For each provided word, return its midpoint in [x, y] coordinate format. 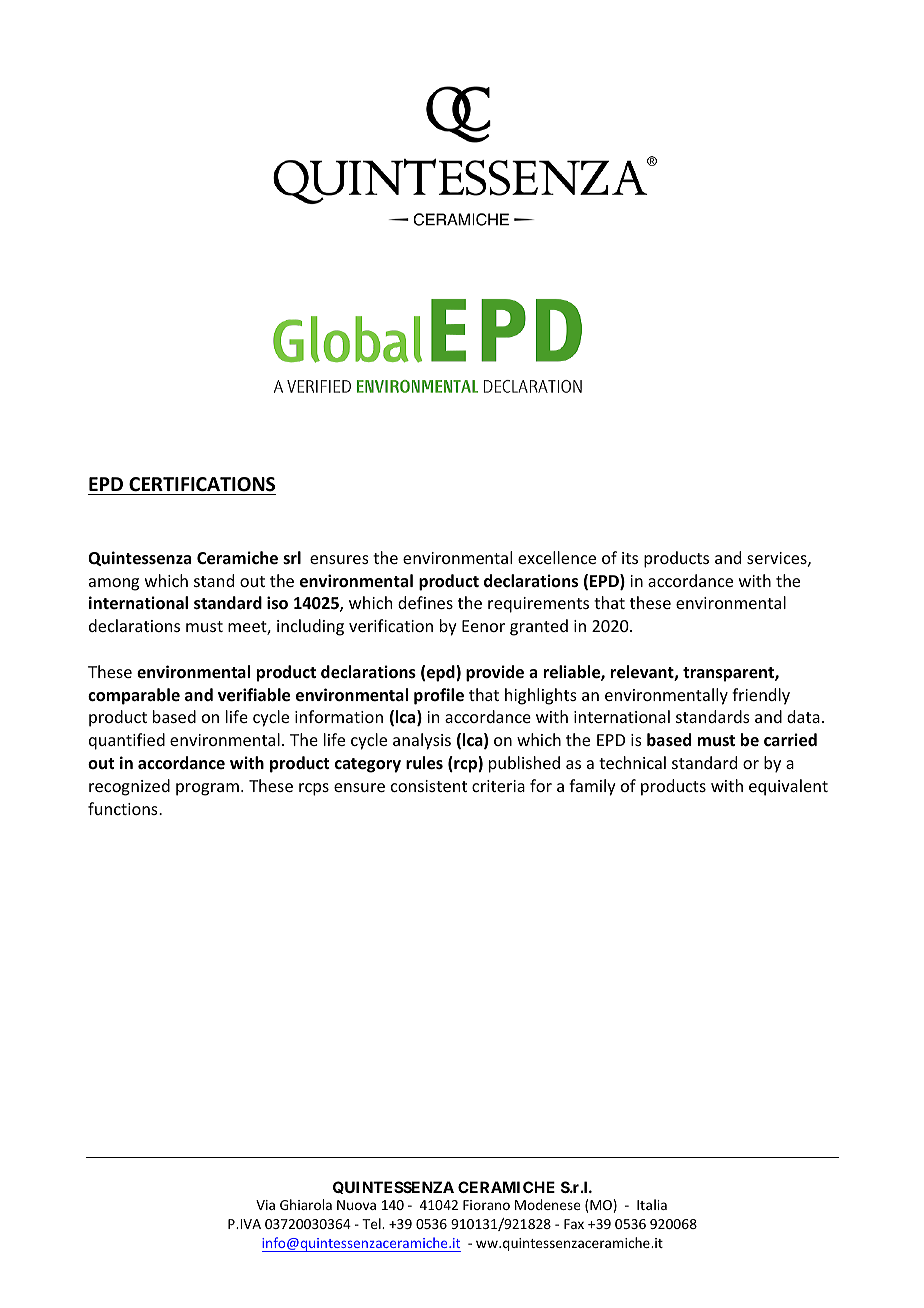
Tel [372, 1223]
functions [124, 808]
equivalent [788, 787]
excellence [557, 557]
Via [265, 1205]
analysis [422, 741]
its [630, 558]
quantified [127, 741]
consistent [429, 786]
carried [790, 740]
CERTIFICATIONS [202, 484]
